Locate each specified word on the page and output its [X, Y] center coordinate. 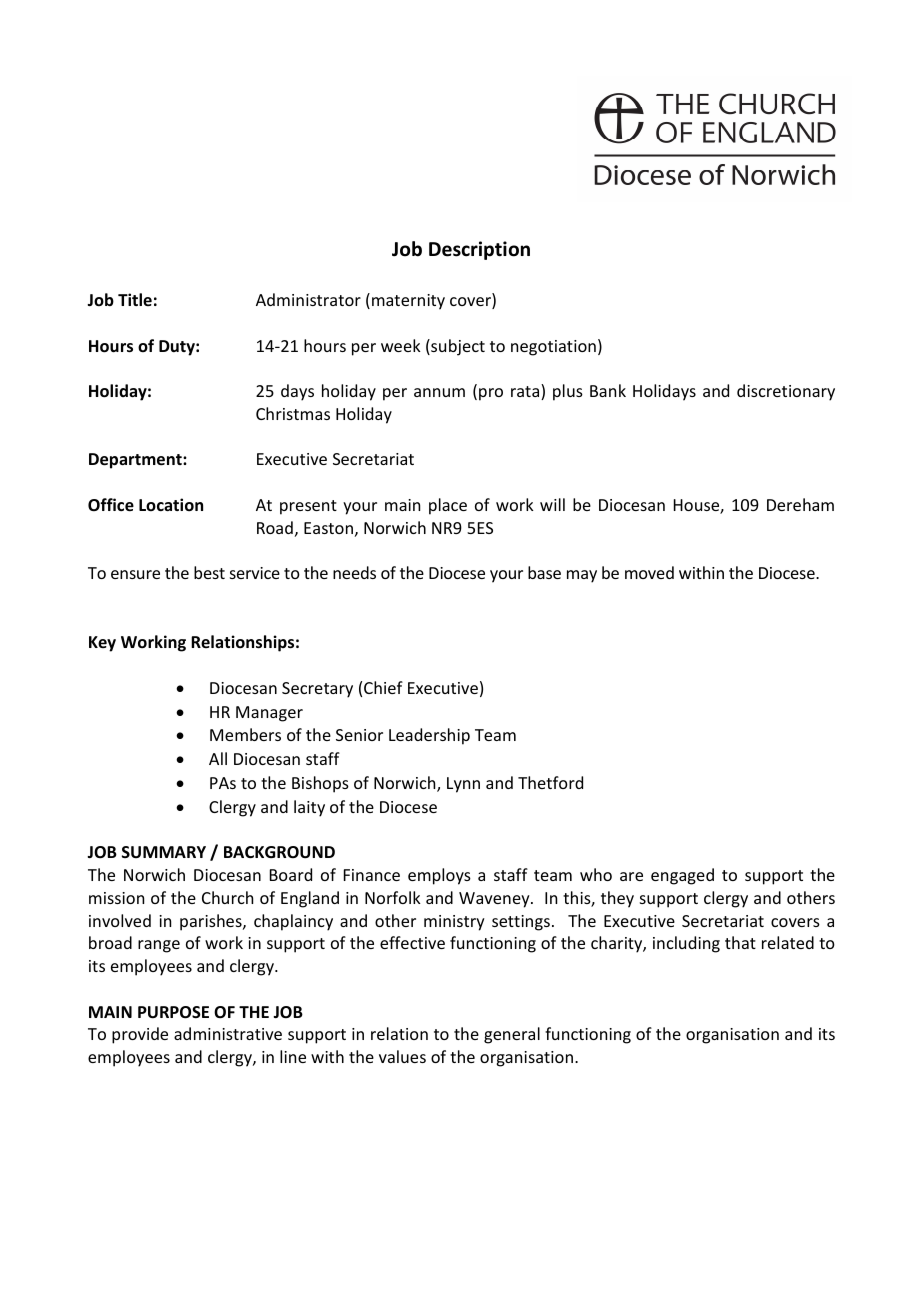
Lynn [463, 785]
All [218, 758]
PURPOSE [173, 1012]
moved [649, 572]
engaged [682, 876]
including [686, 944]
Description [479, 250]
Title [135, 299]
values [402, 1056]
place [448, 506]
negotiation [553, 348]
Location [171, 504]
